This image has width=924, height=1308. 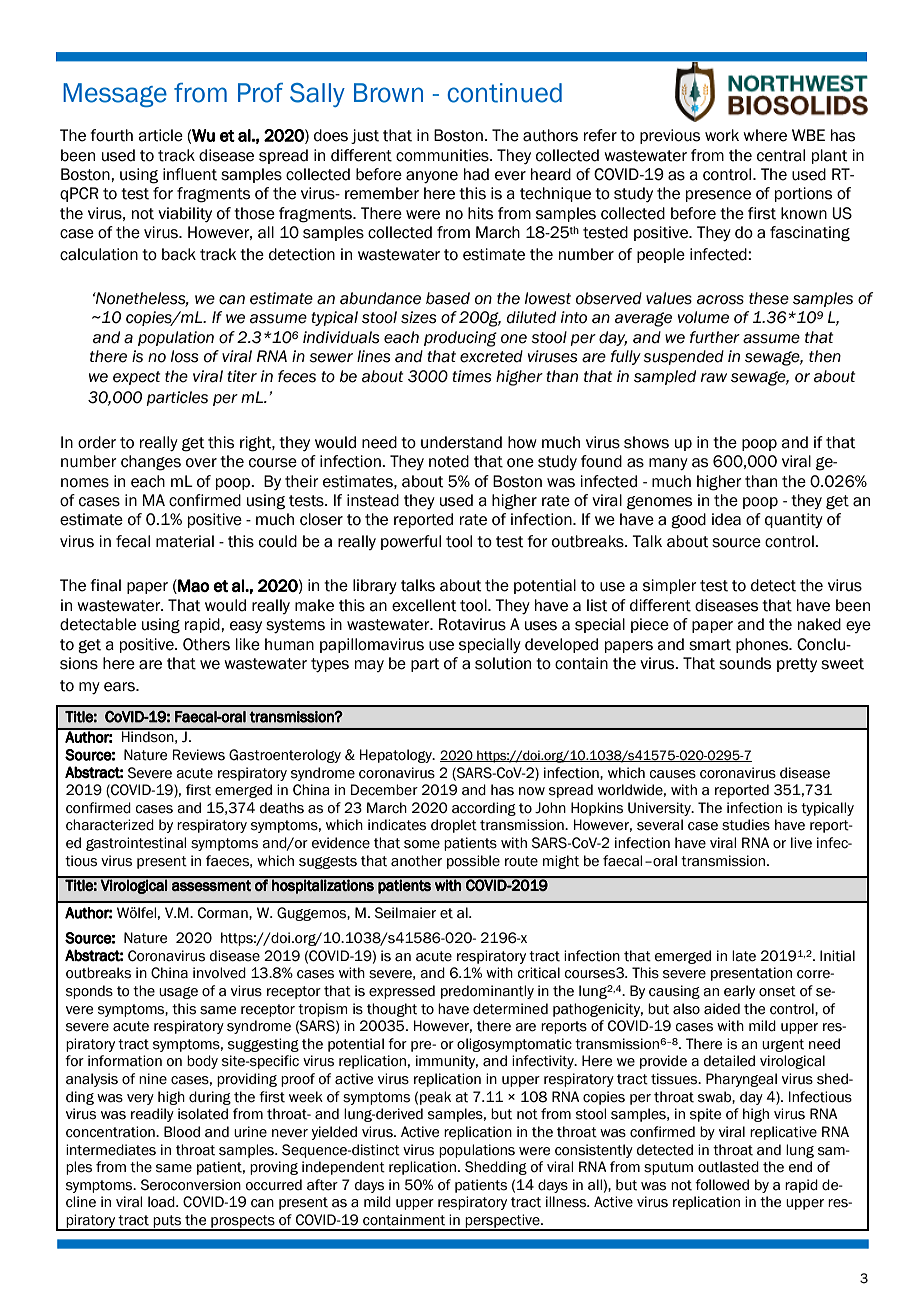 What do you see at coordinates (763, 645) in the image?
I see `phones` at bounding box center [763, 645].
